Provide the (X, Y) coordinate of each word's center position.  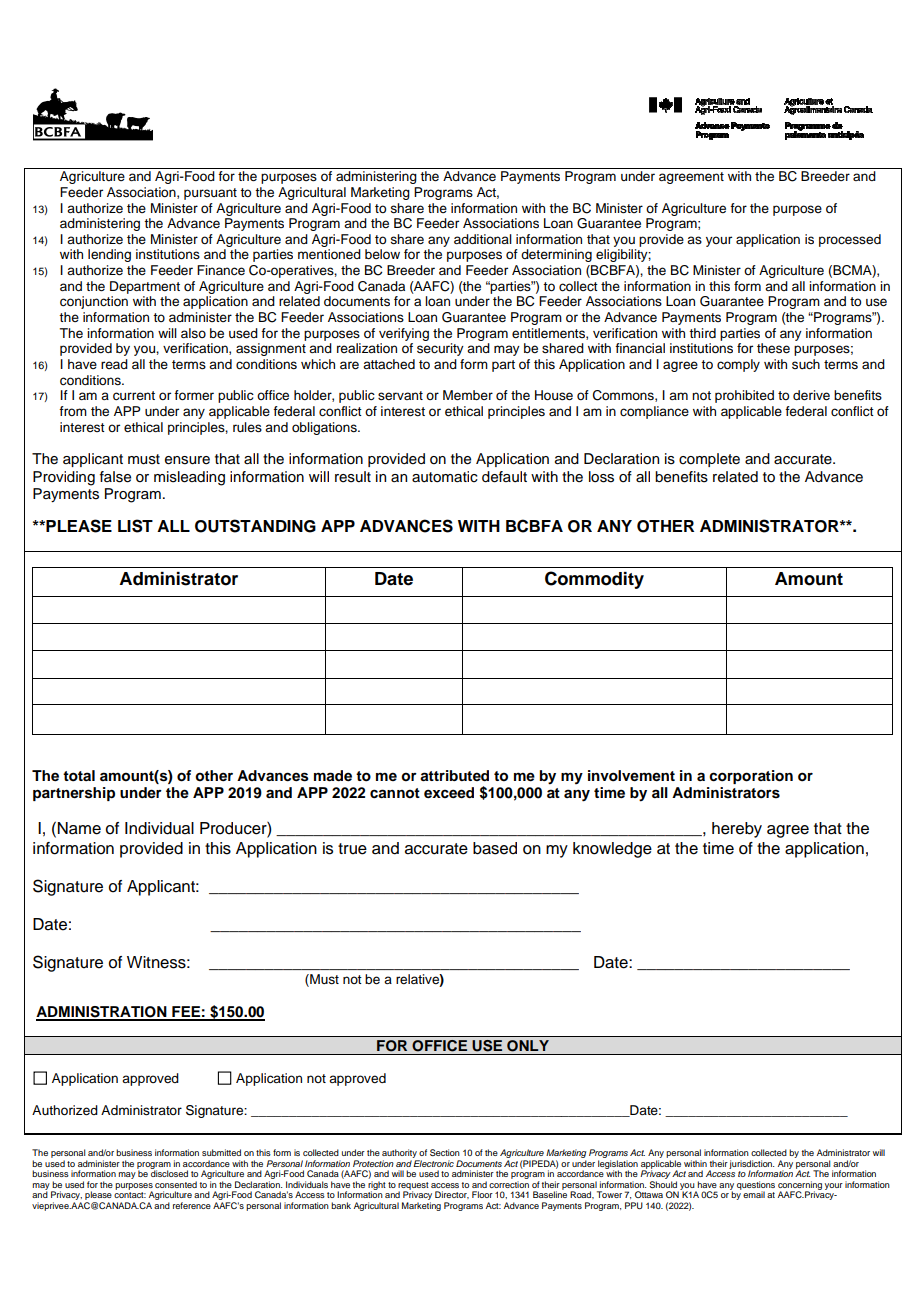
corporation (751, 777)
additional (483, 239)
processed (850, 240)
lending (109, 255)
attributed (454, 775)
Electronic (433, 1163)
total (79, 776)
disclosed (169, 1172)
